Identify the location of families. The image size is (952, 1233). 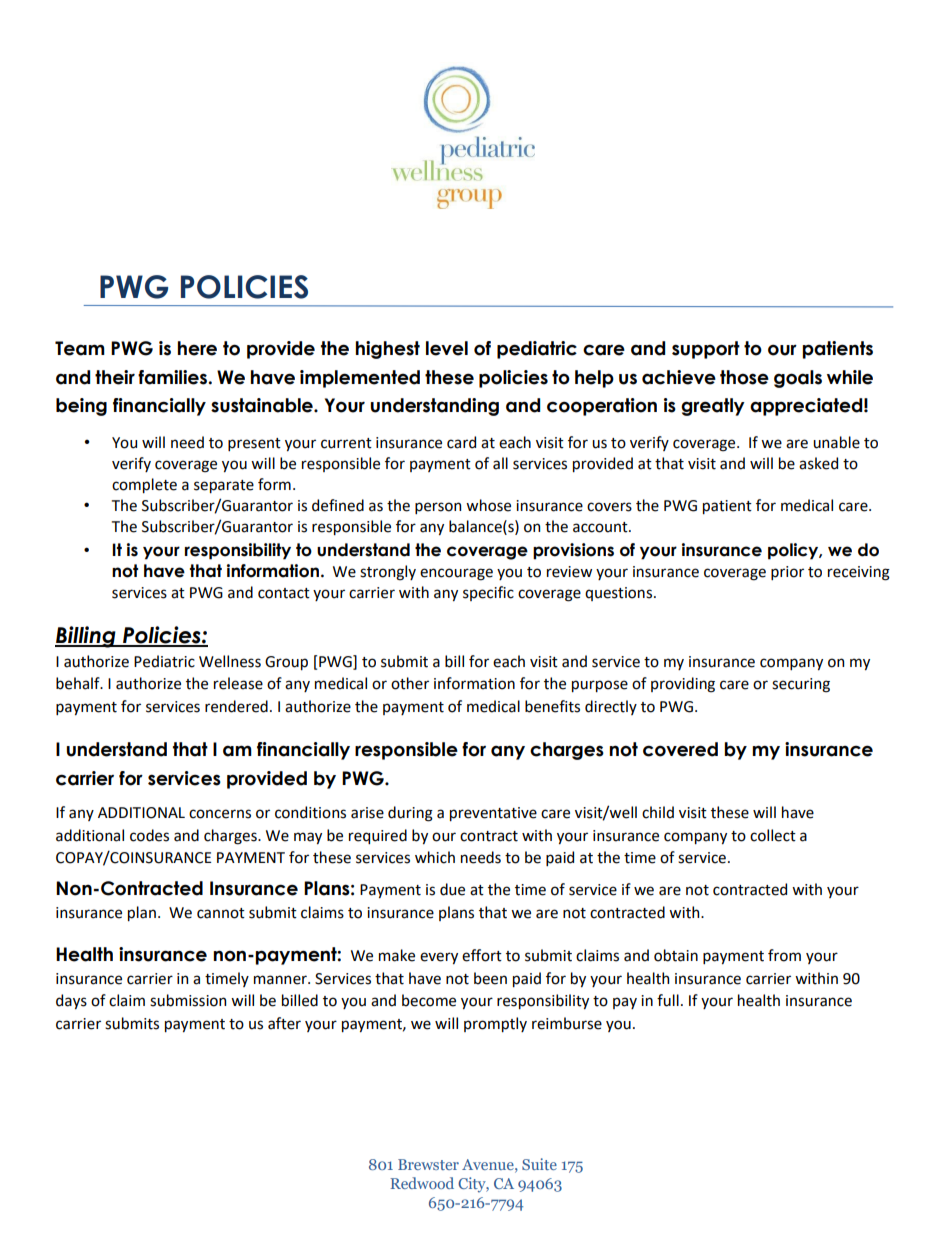
(173, 377).
